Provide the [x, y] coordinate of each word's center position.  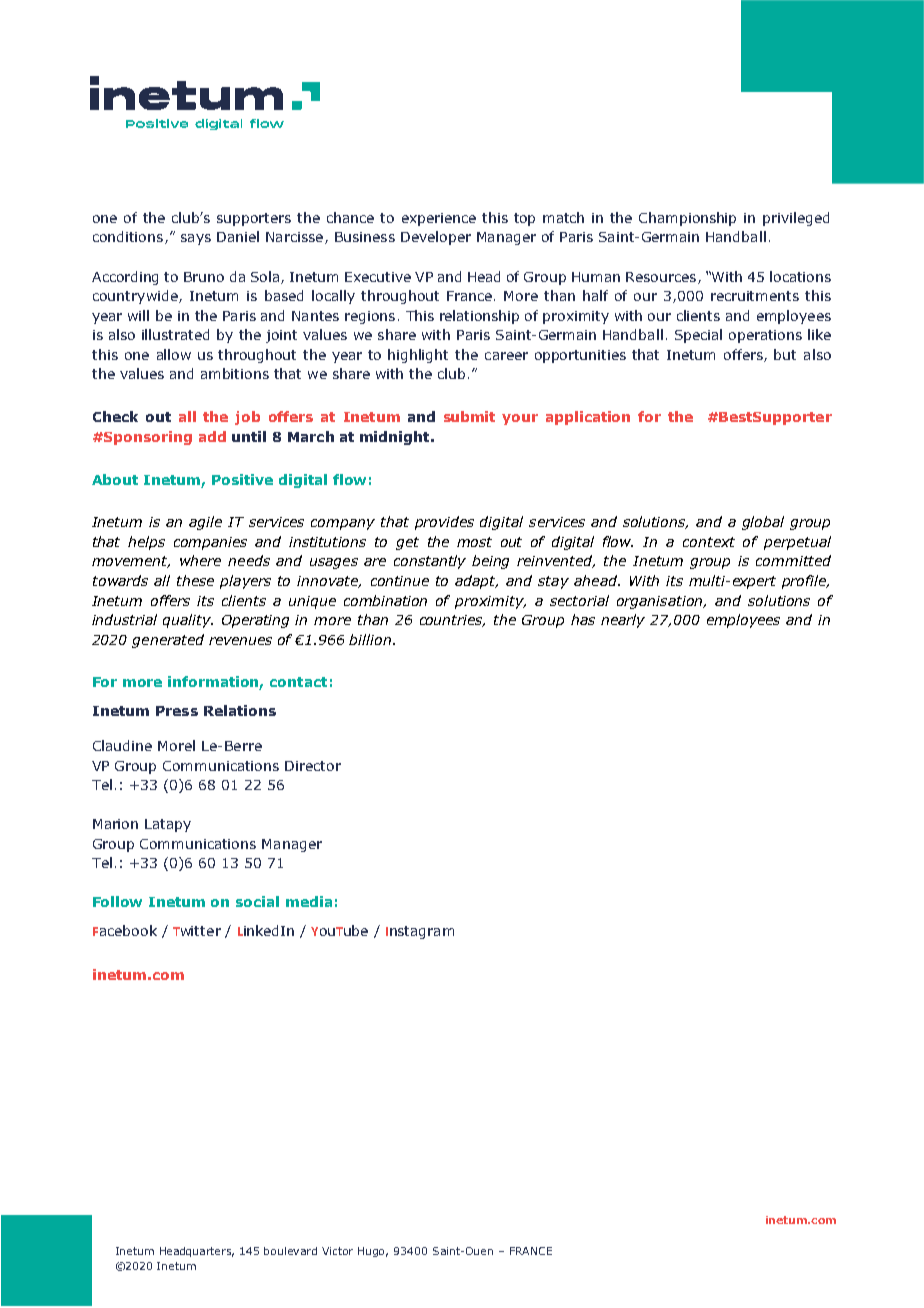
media [309, 901]
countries [452, 621]
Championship [687, 219]
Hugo [373, 1252]
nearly [623, 621]
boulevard [290, 1251]
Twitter [197, 931]
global [763, 523]
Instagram [420, 932]
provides [444, 523]
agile [205, 523]
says [196, 239]
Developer [436, 238]
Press [177, 711]
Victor [337, 1251]
